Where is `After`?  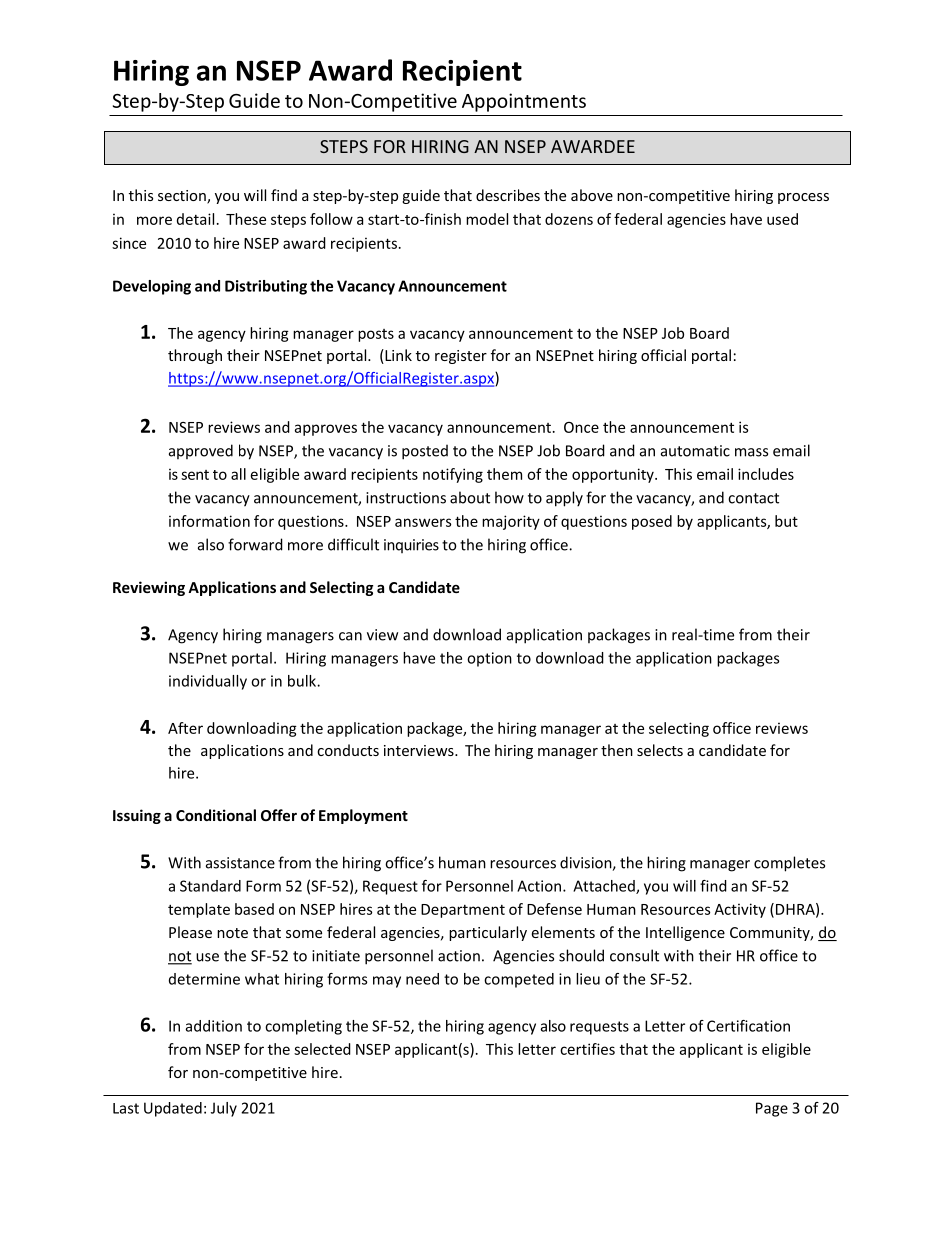
After is located at coordinates (185, 728).
